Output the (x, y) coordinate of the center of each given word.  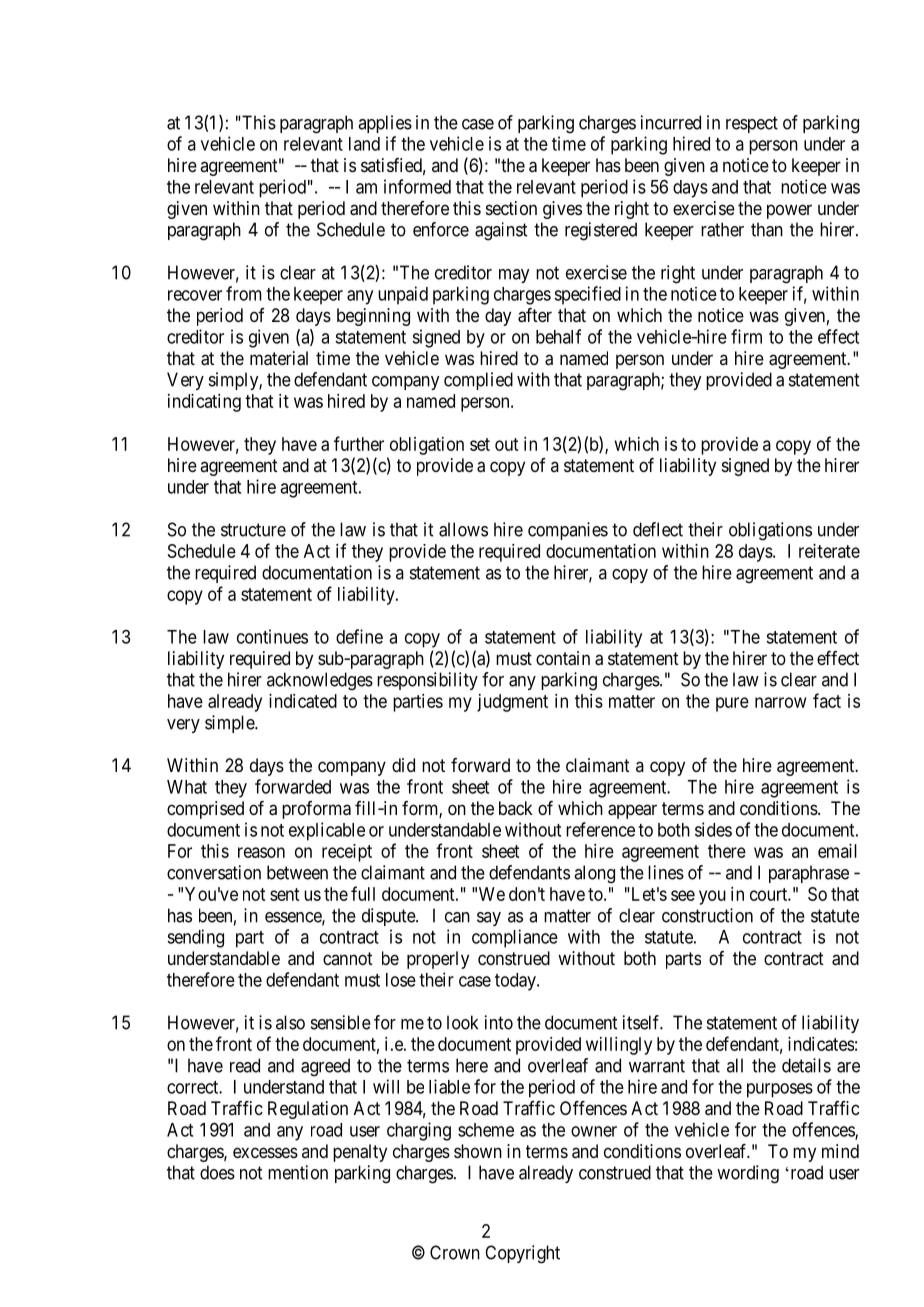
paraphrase (809, 874)
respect (752, 124)
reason (261, 852)
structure (253, 530)
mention (298, 1172)
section (511, 208)
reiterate (829, 551)
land (364, 144)
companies (568, 531)
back (516, 808)
